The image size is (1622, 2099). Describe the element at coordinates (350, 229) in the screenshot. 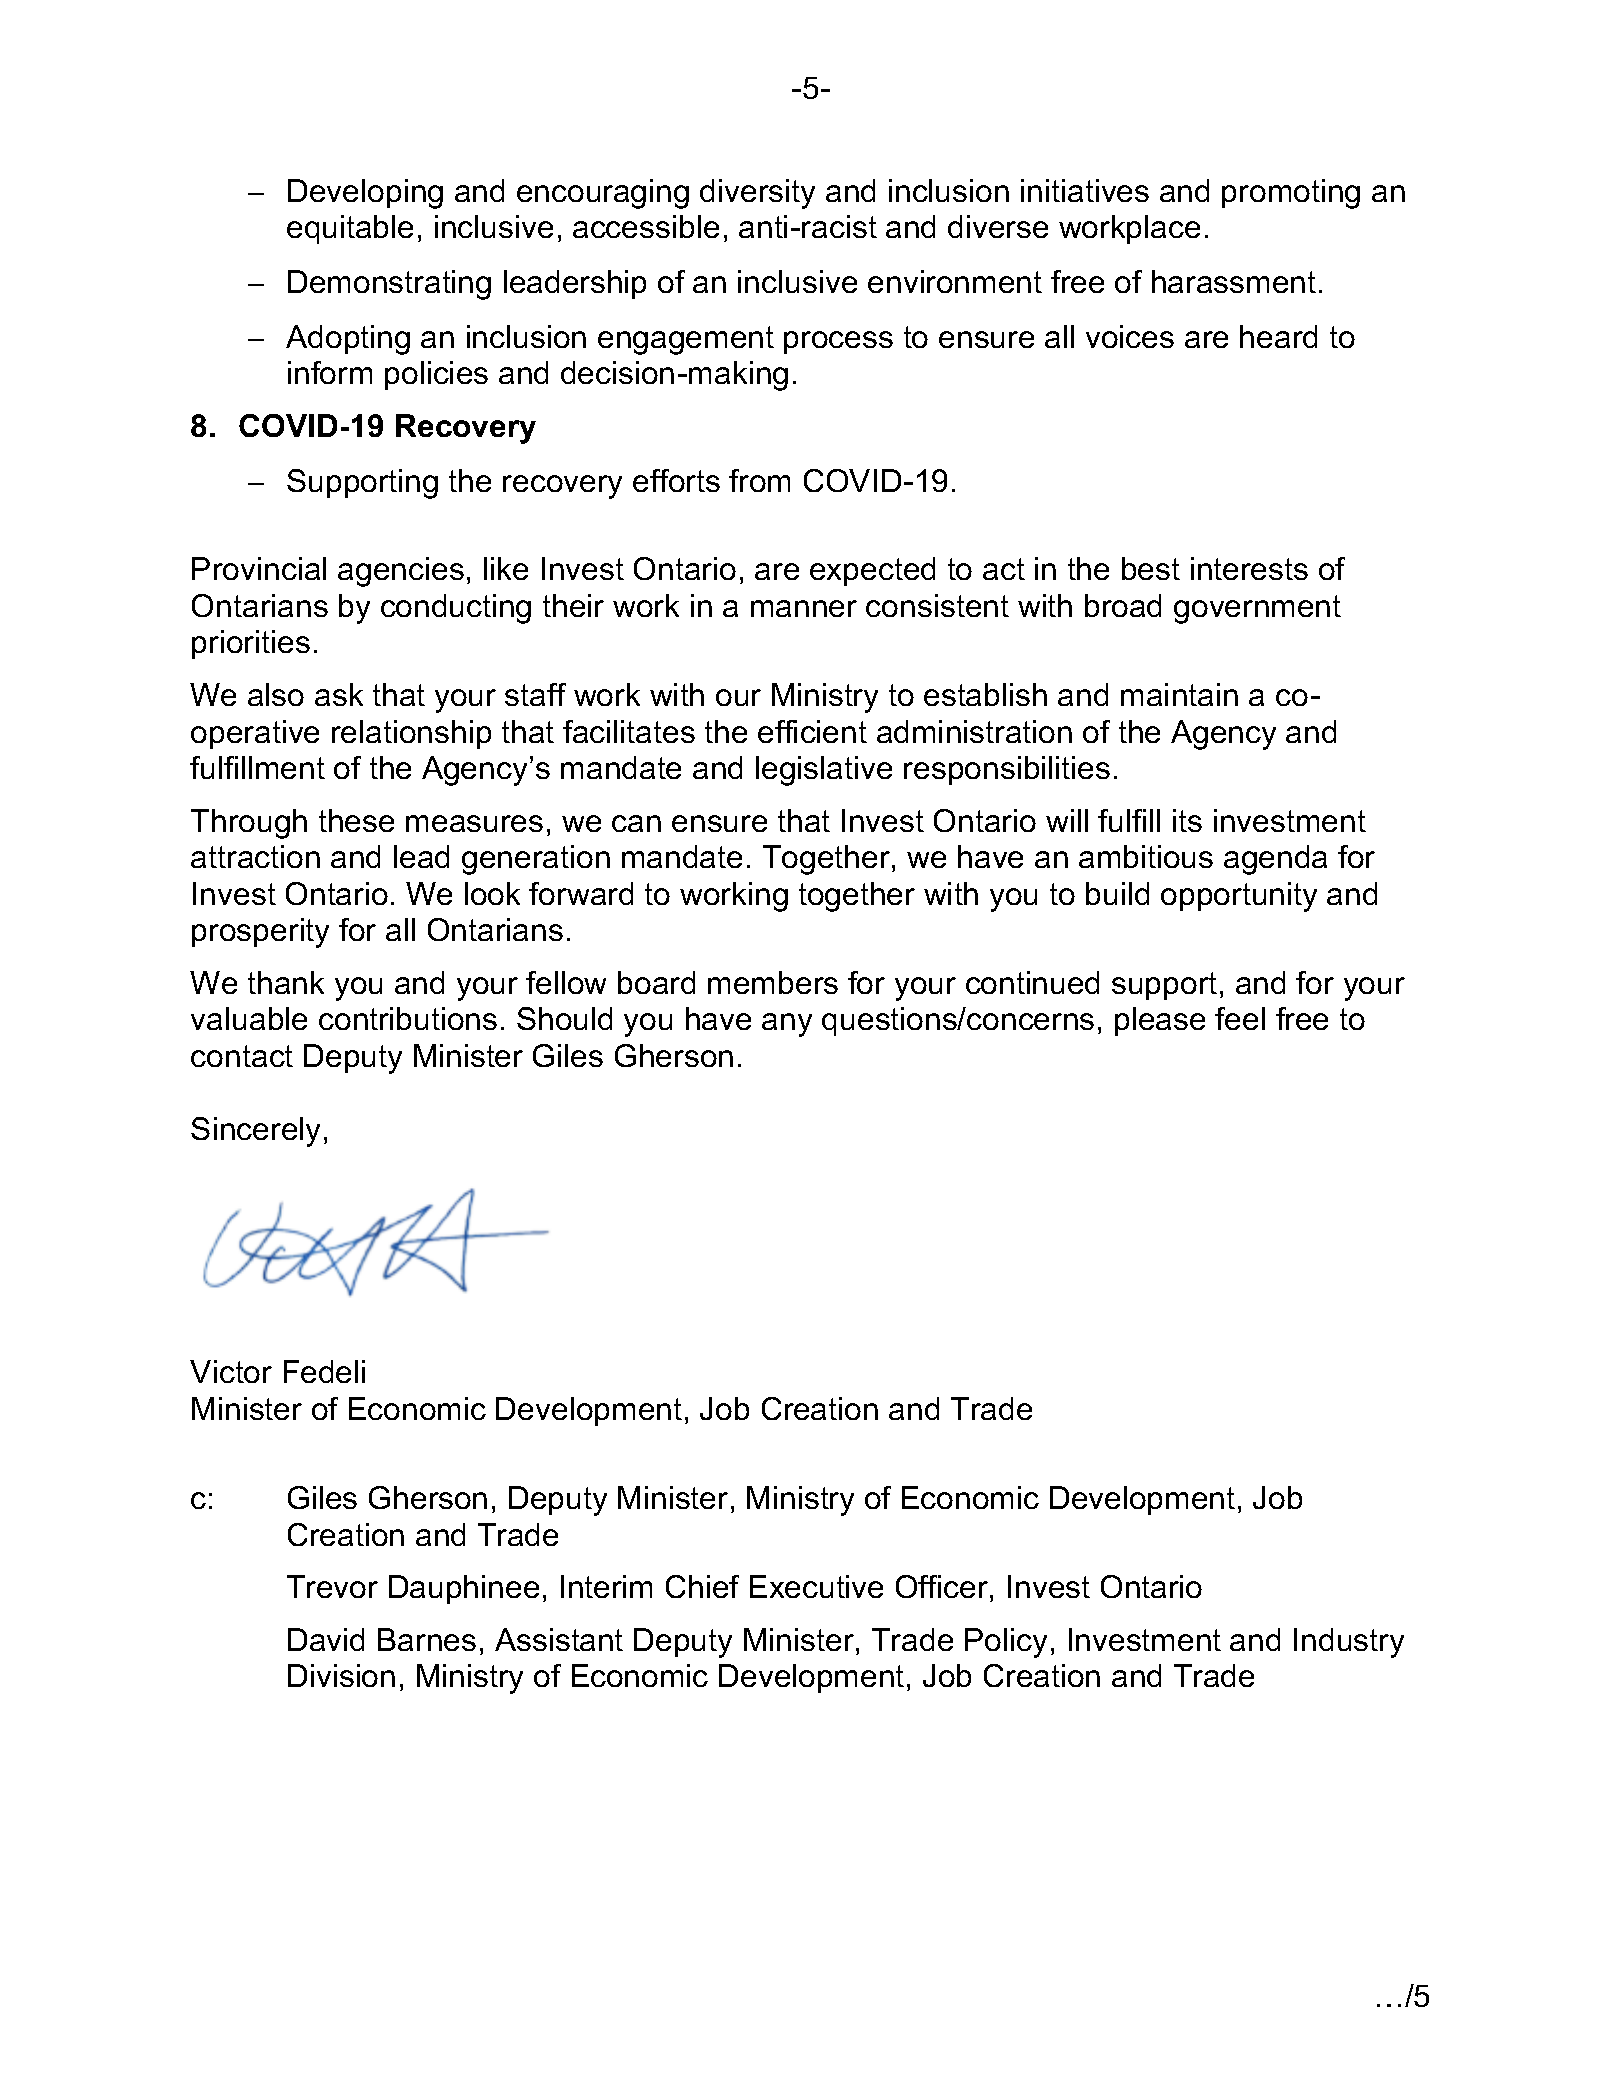

I see `equitable` at that location.
